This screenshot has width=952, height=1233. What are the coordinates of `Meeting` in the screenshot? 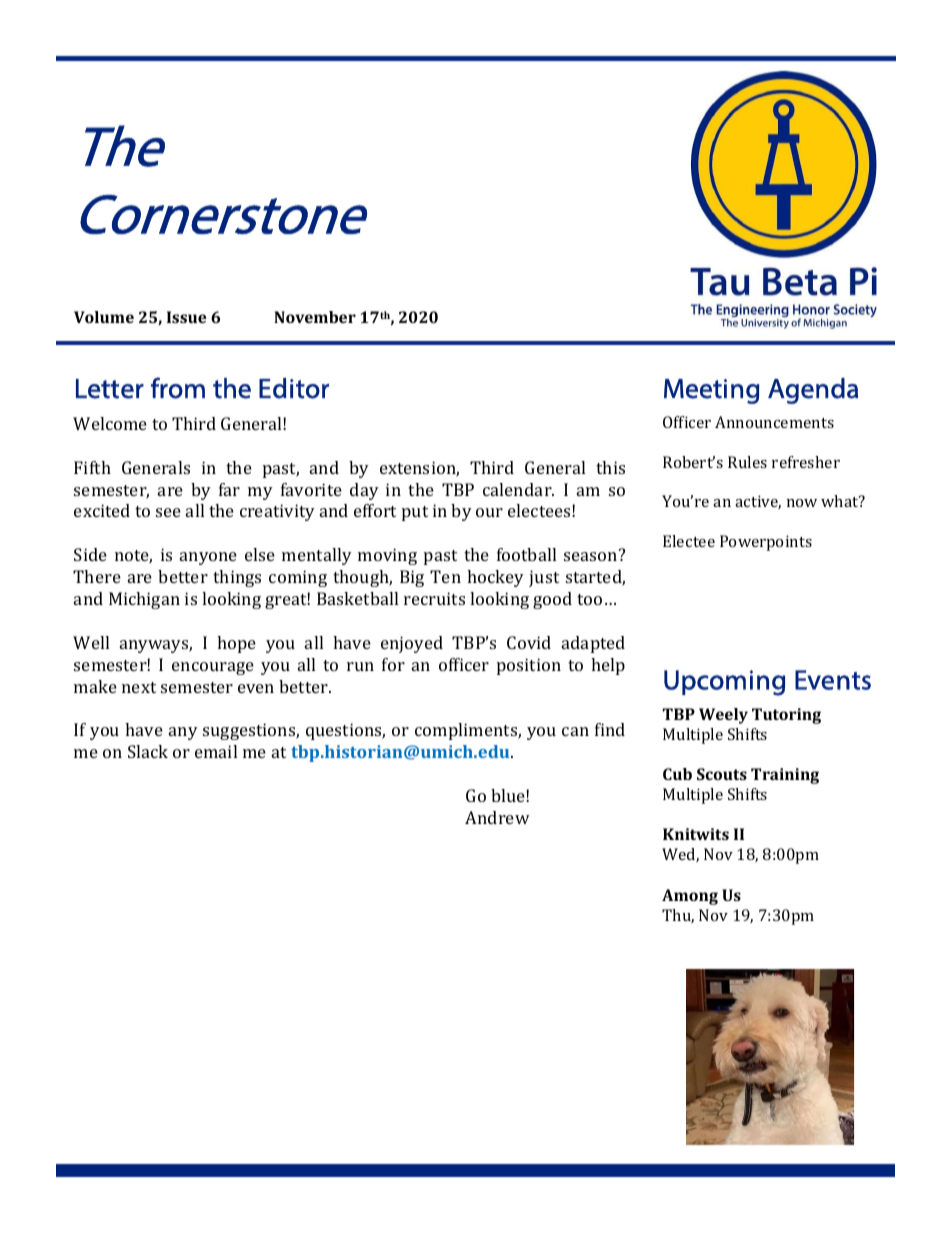 It's located at (711, 391).
